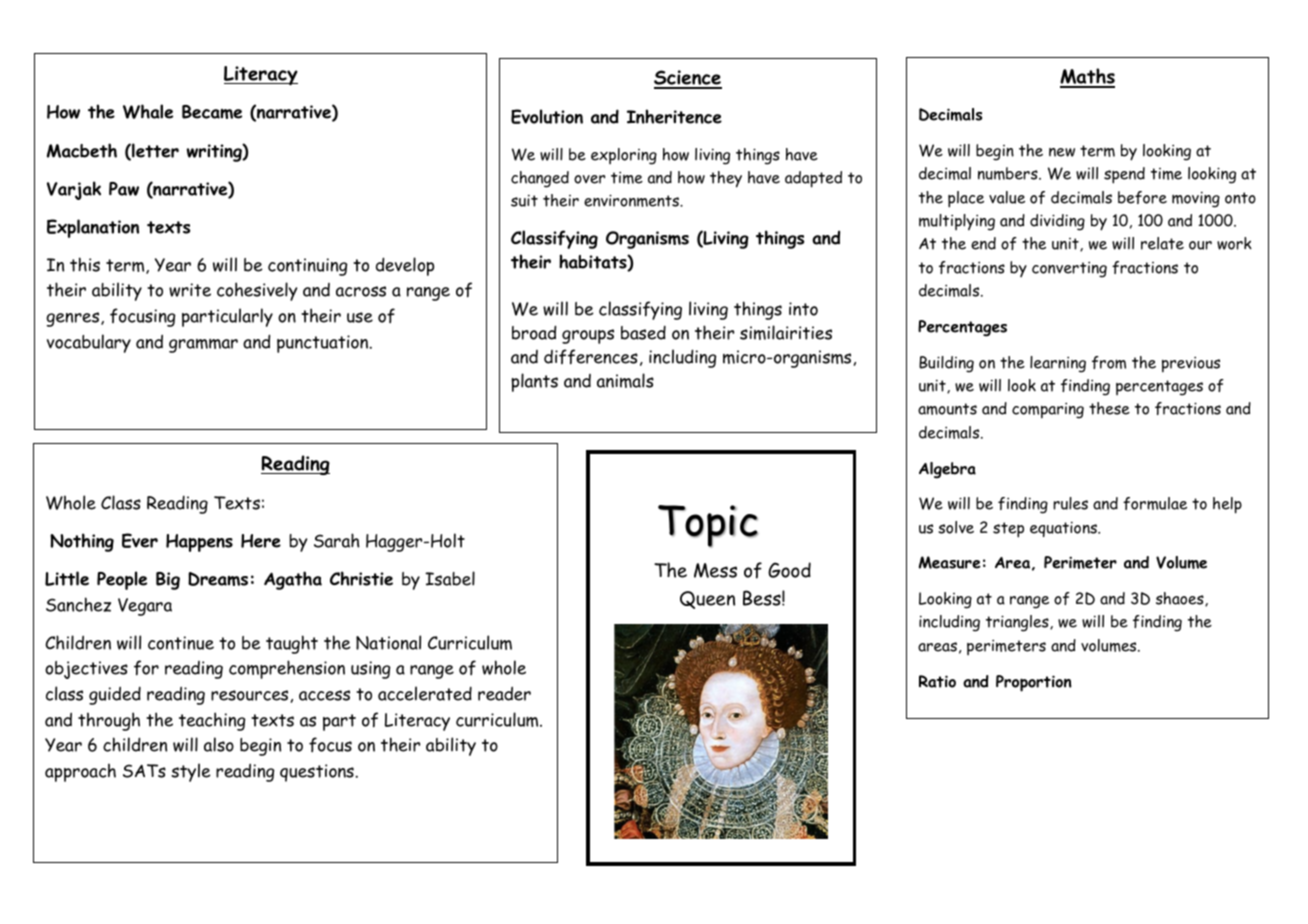  Describe the element at coordinates (625, 380) in the screenshot. I see `animals` at that location.
